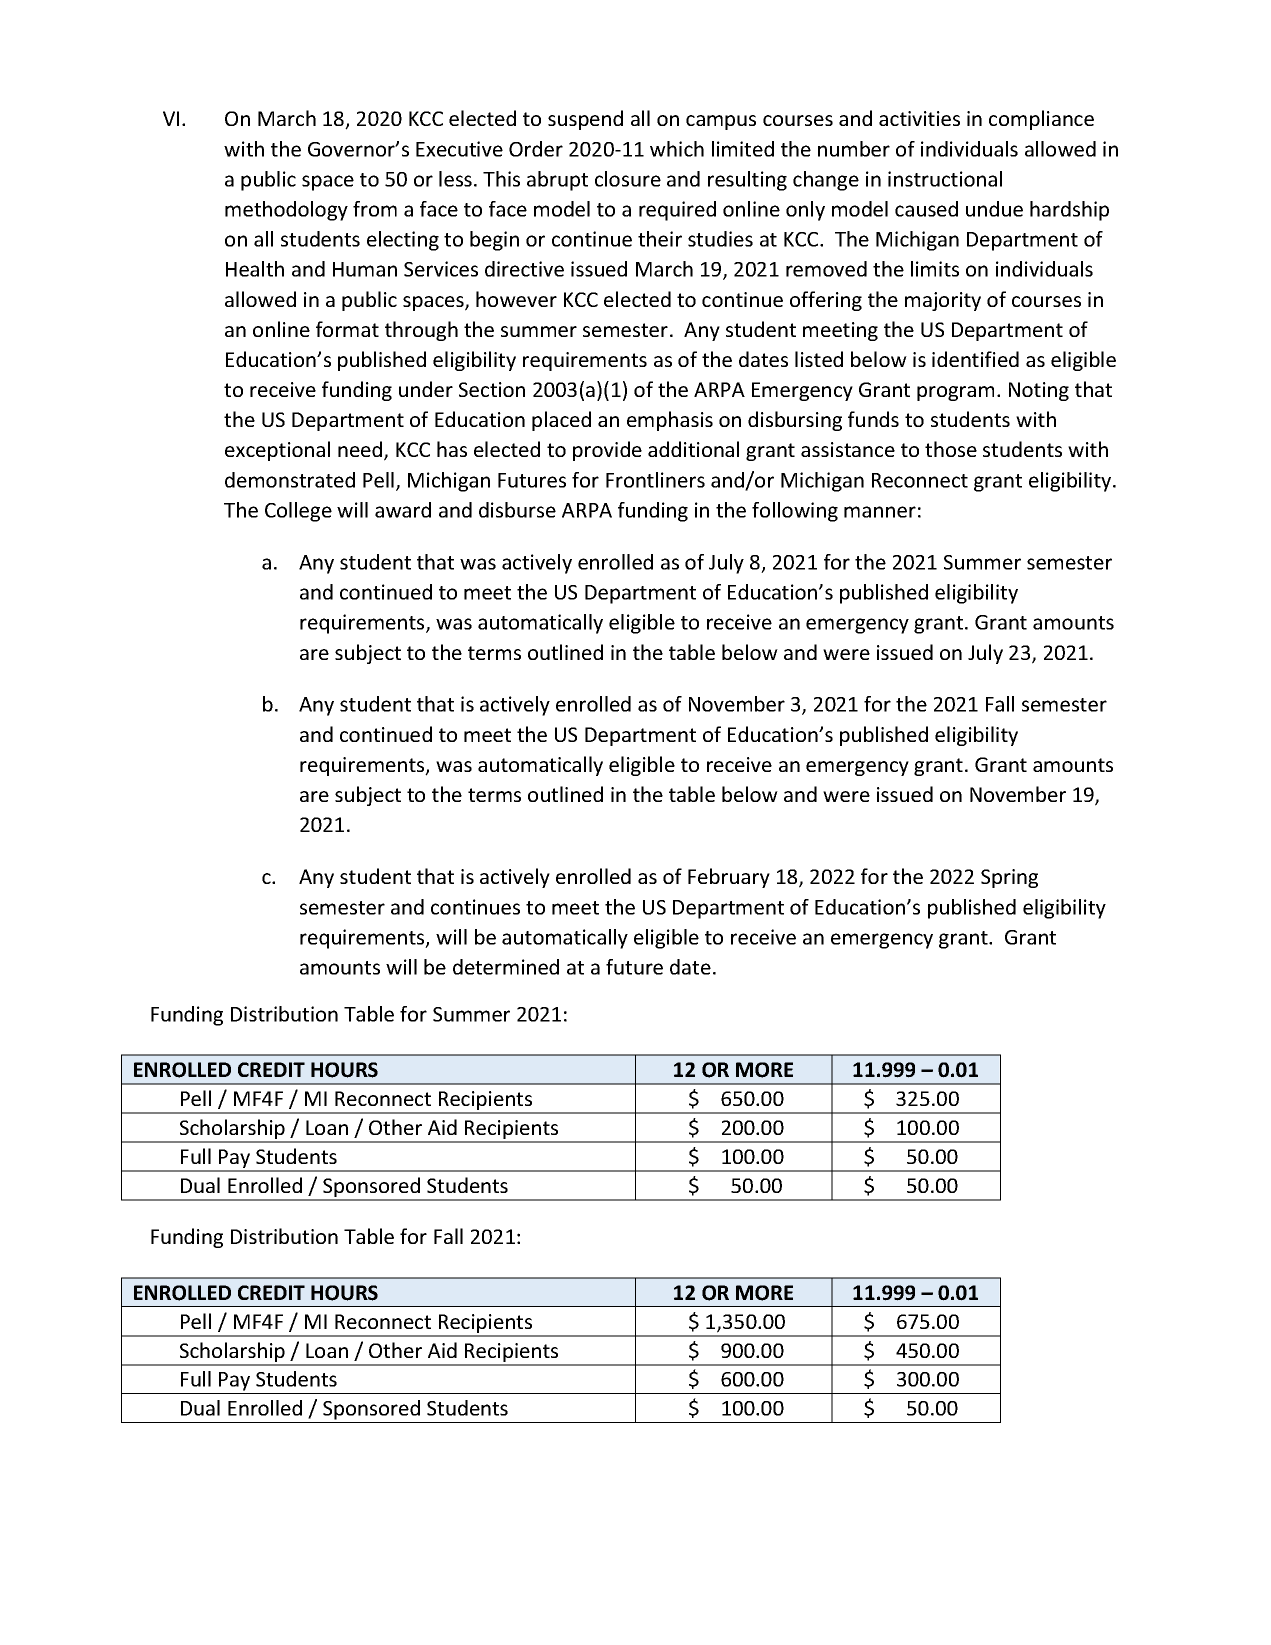 Image resolution: width=1271 pixels, height=1645 pixels. What do you see at coordinates (919, 118) in the screenshot?
I see `activities` at bounding box center [919, 118].
